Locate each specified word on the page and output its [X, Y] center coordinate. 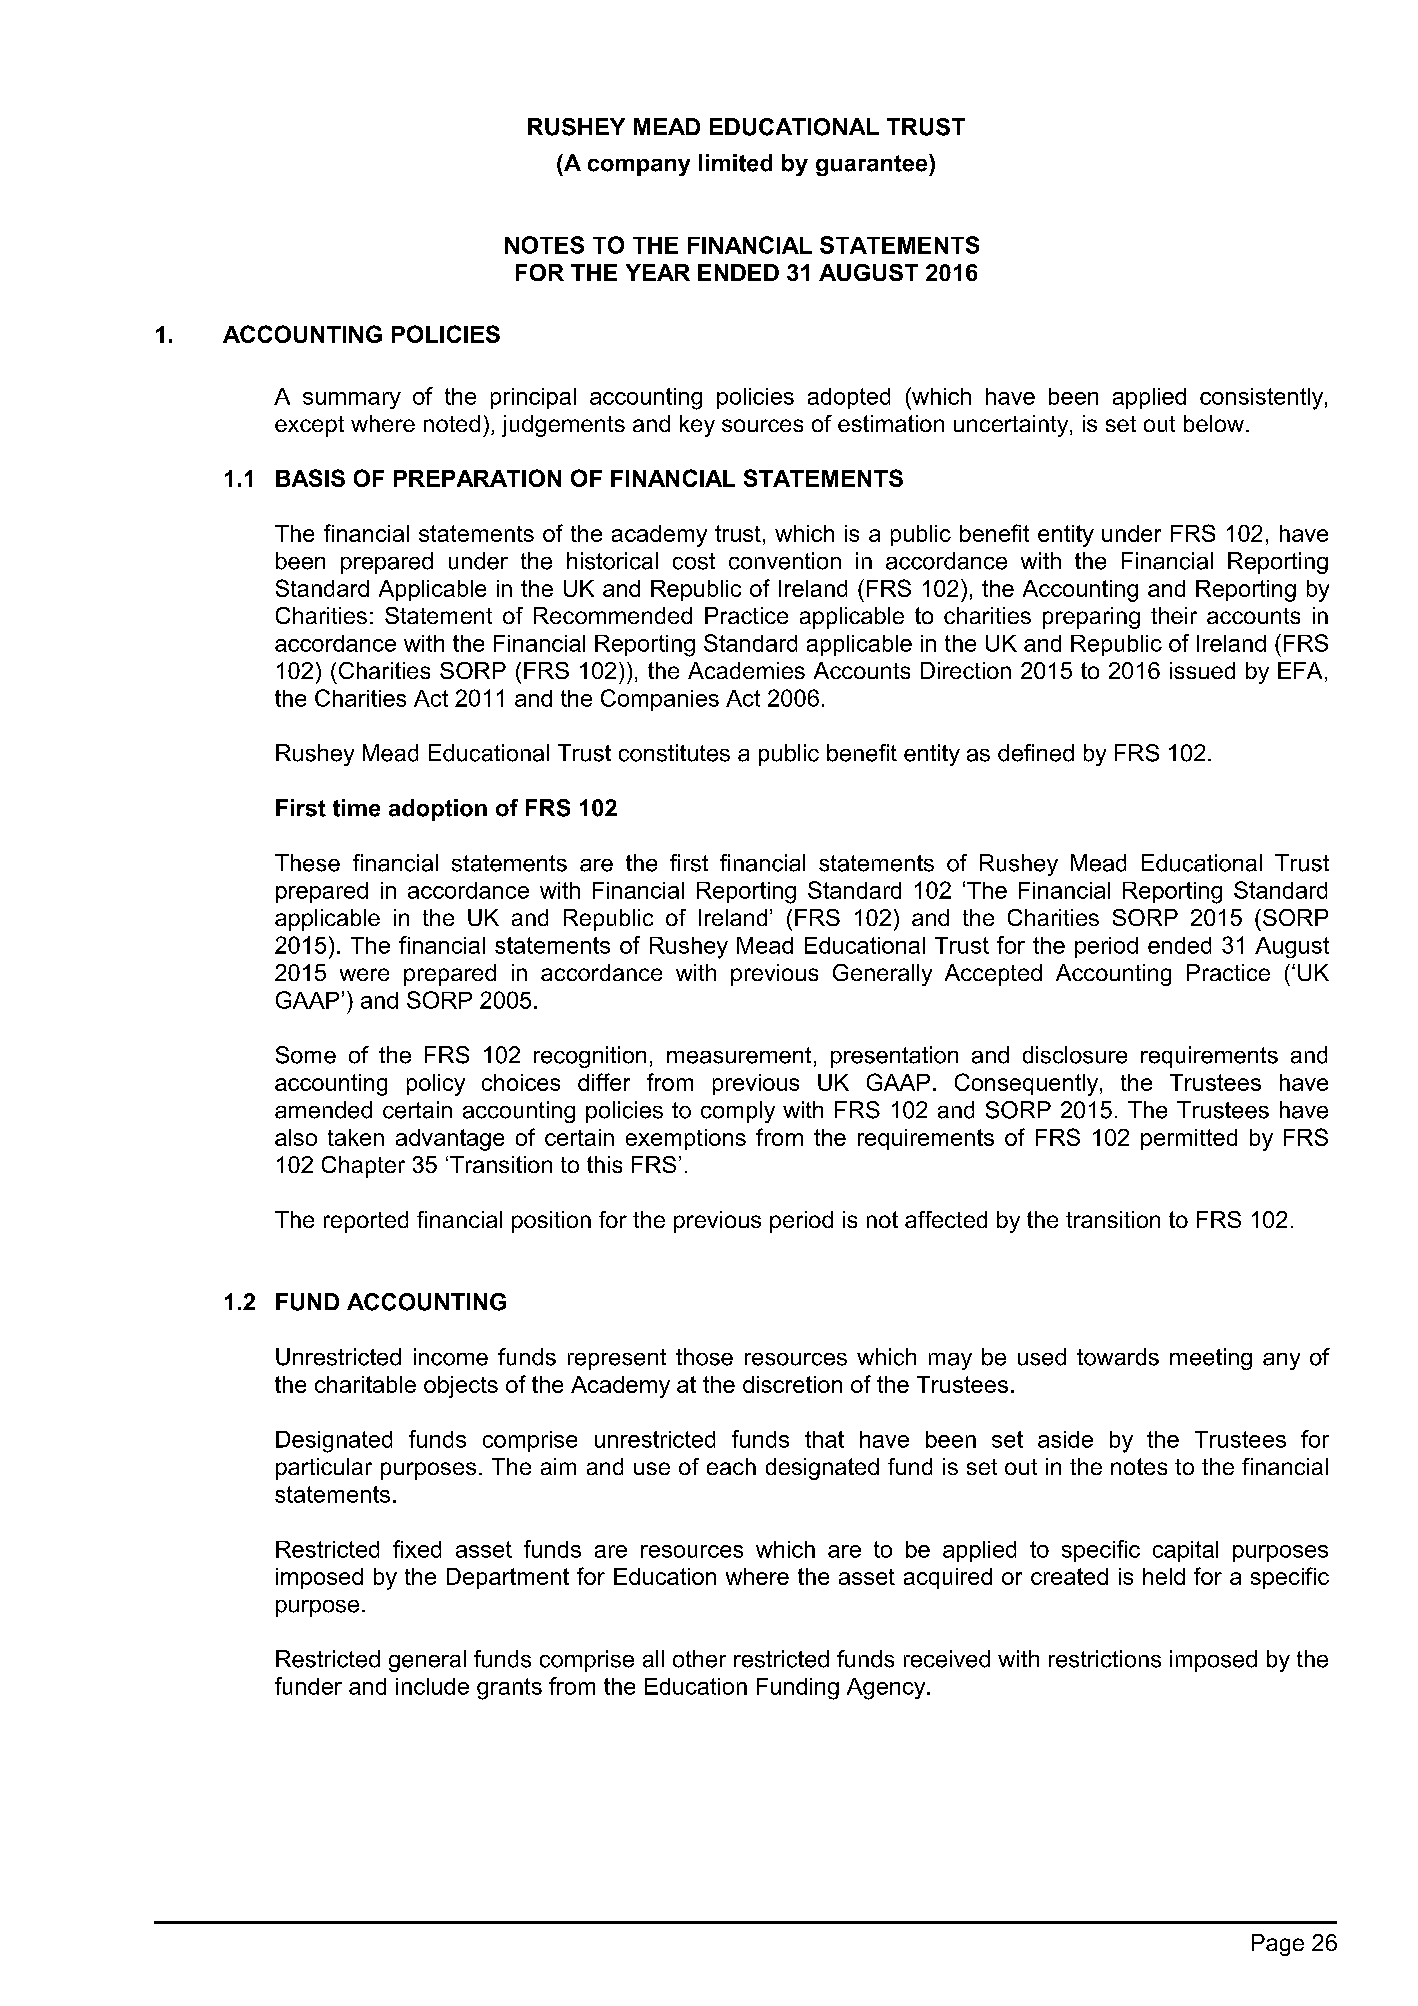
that [824, 1439]
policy [436, 1085]
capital [1185, 1551]
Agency [887, 1689]
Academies [746, 670]
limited [735, 163]
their [1174, 615]
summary [352, 400]
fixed [417, 1549]
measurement [739, 1055]
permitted [1189, 1139]
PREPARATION [477, 478]
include [432, 1686]
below [1214, 423]
